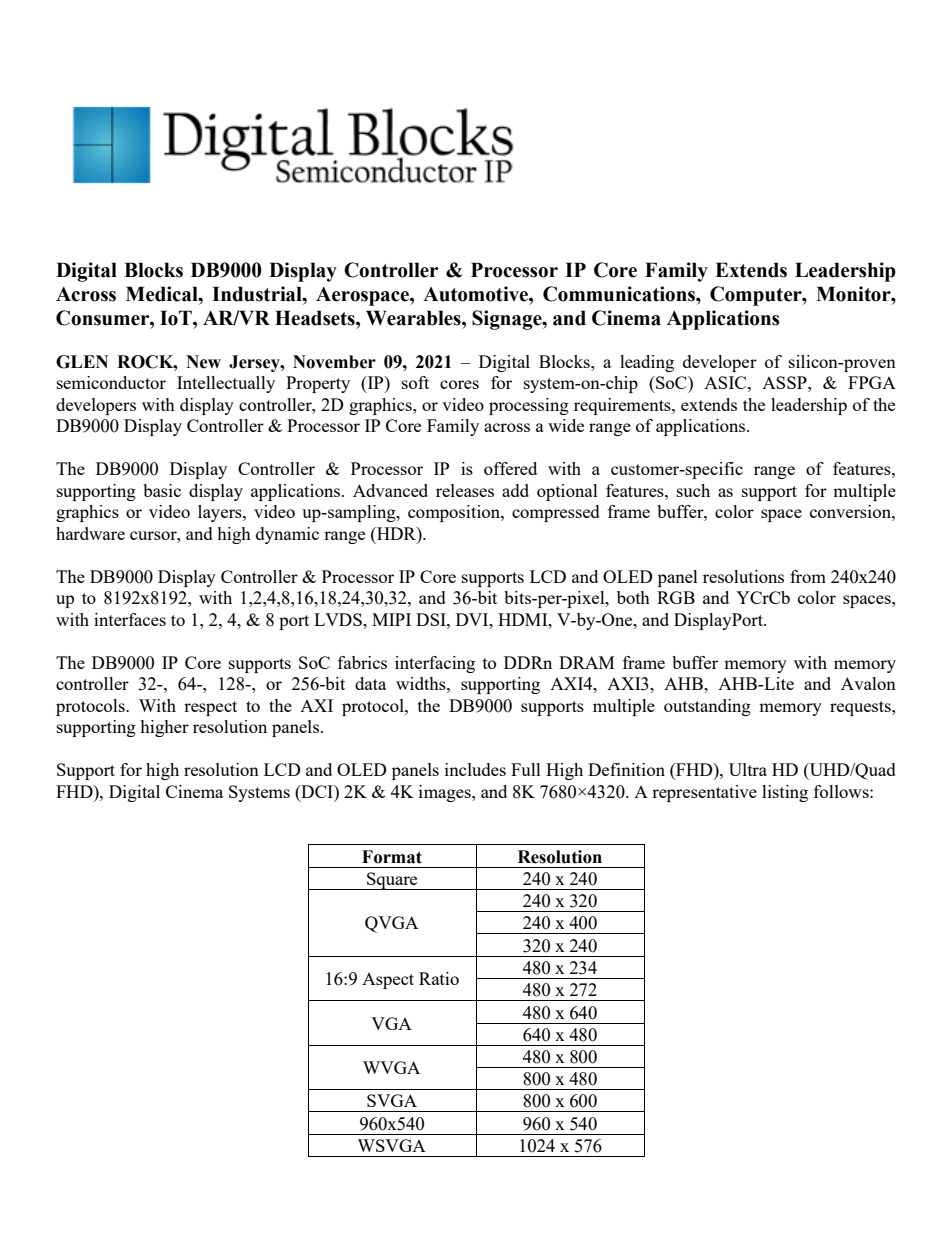 Image resolution: width=952 pixels, height=1233 pixels. Describe the element at coordinates (473, 619) in the screenshot. I see `DVI` at that location.
